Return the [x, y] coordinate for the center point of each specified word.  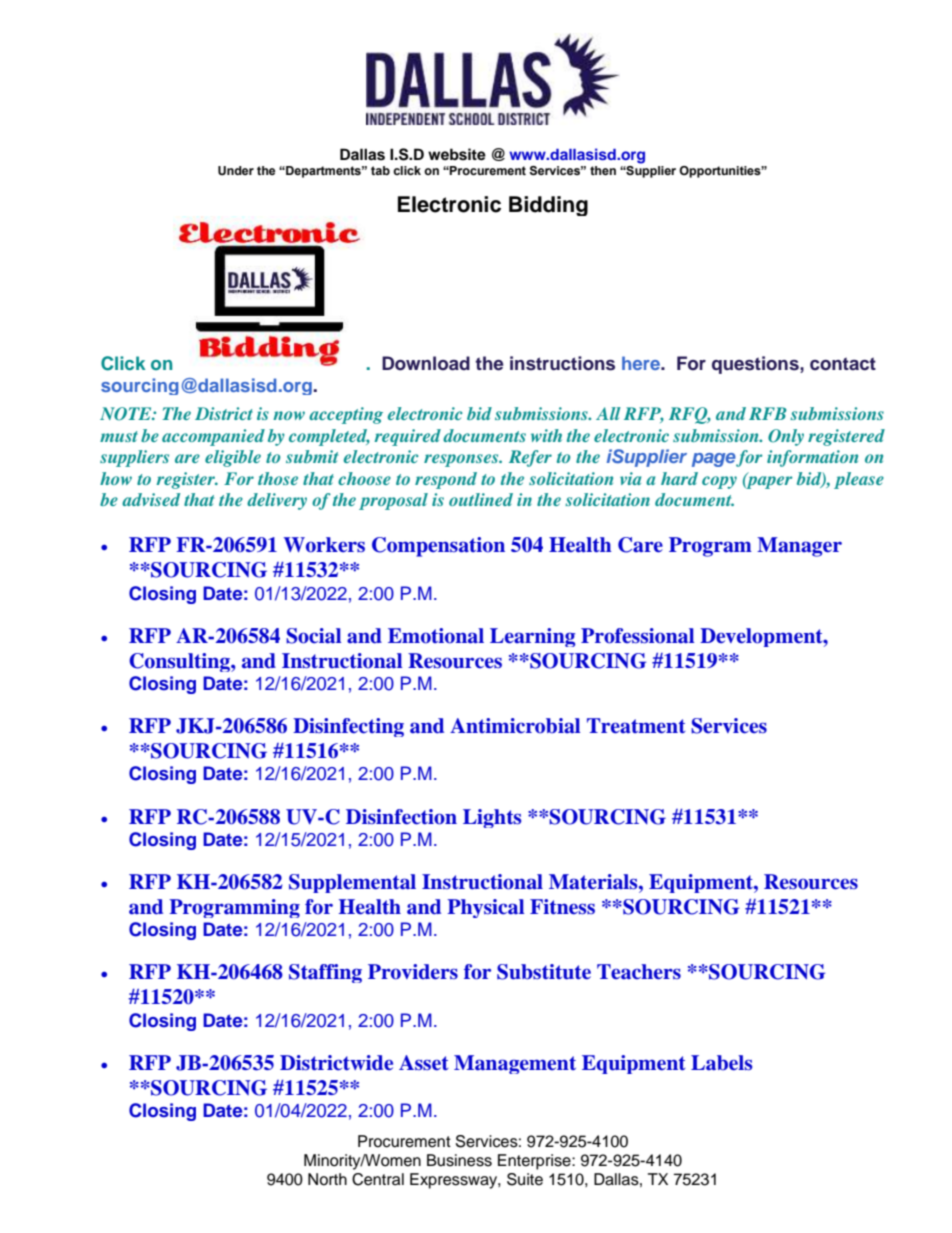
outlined [481, 499]
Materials [594, 882]
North [327, 1179]
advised [151, 499]
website [457, 154]
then [603, 170]
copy [719, 482]
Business [459, 1160]
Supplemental [352, 883]
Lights [492, 818]
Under [236, 171]
